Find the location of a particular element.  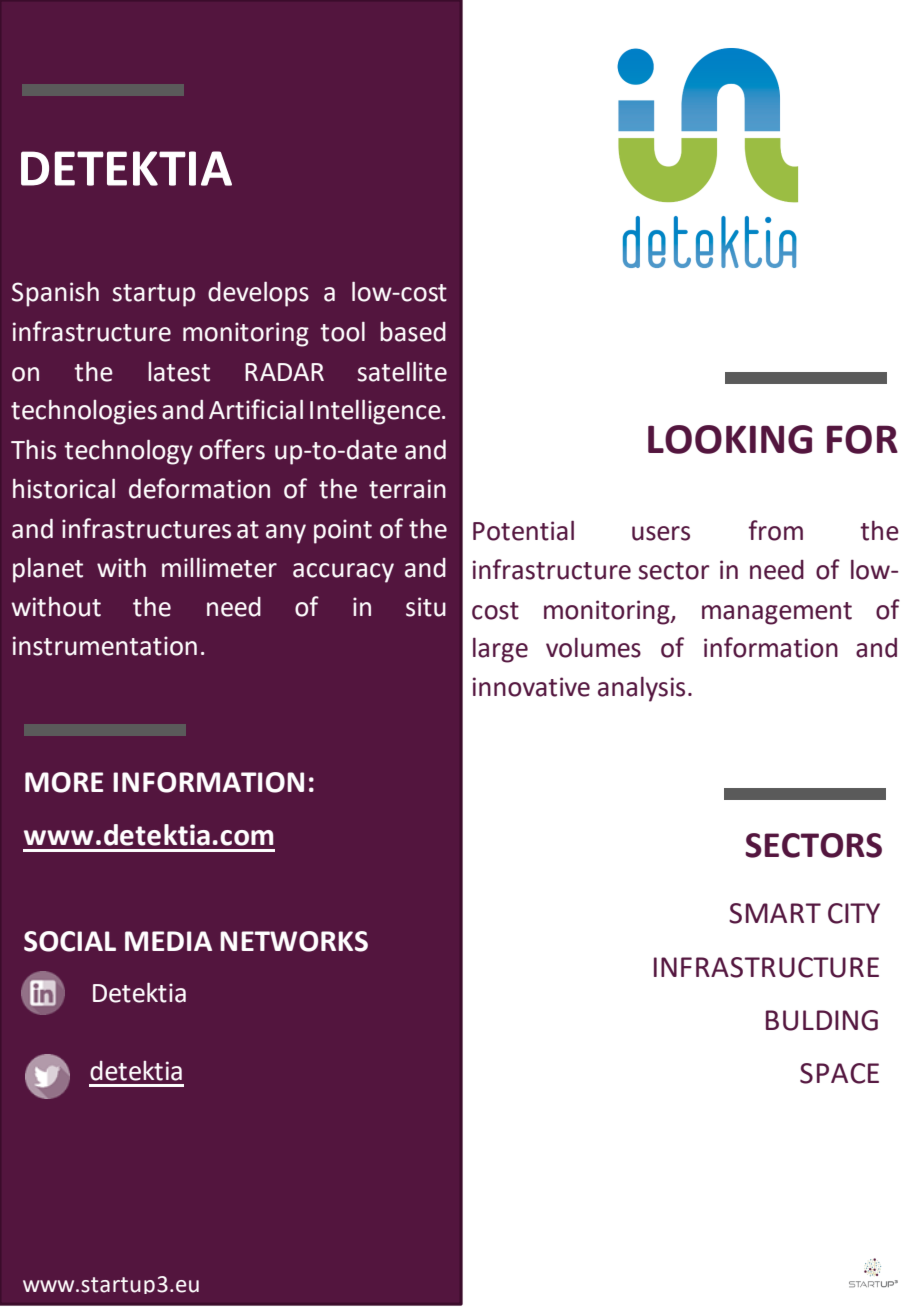

Spanish is located at coordinates (55, 294).
